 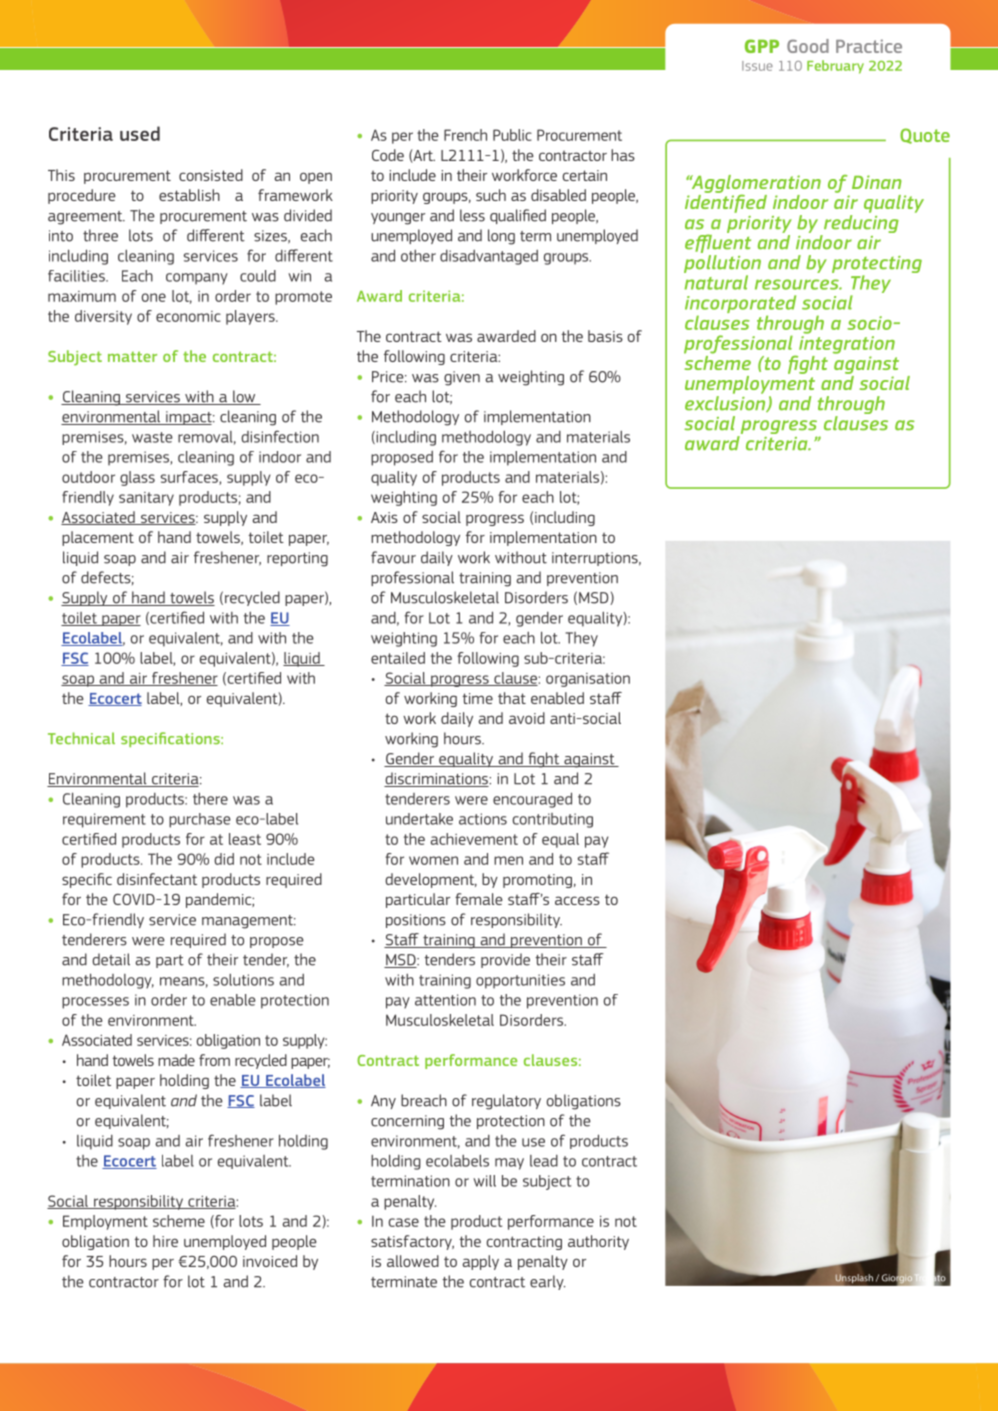 I want to click on economic, so click(x=188, y=316).
